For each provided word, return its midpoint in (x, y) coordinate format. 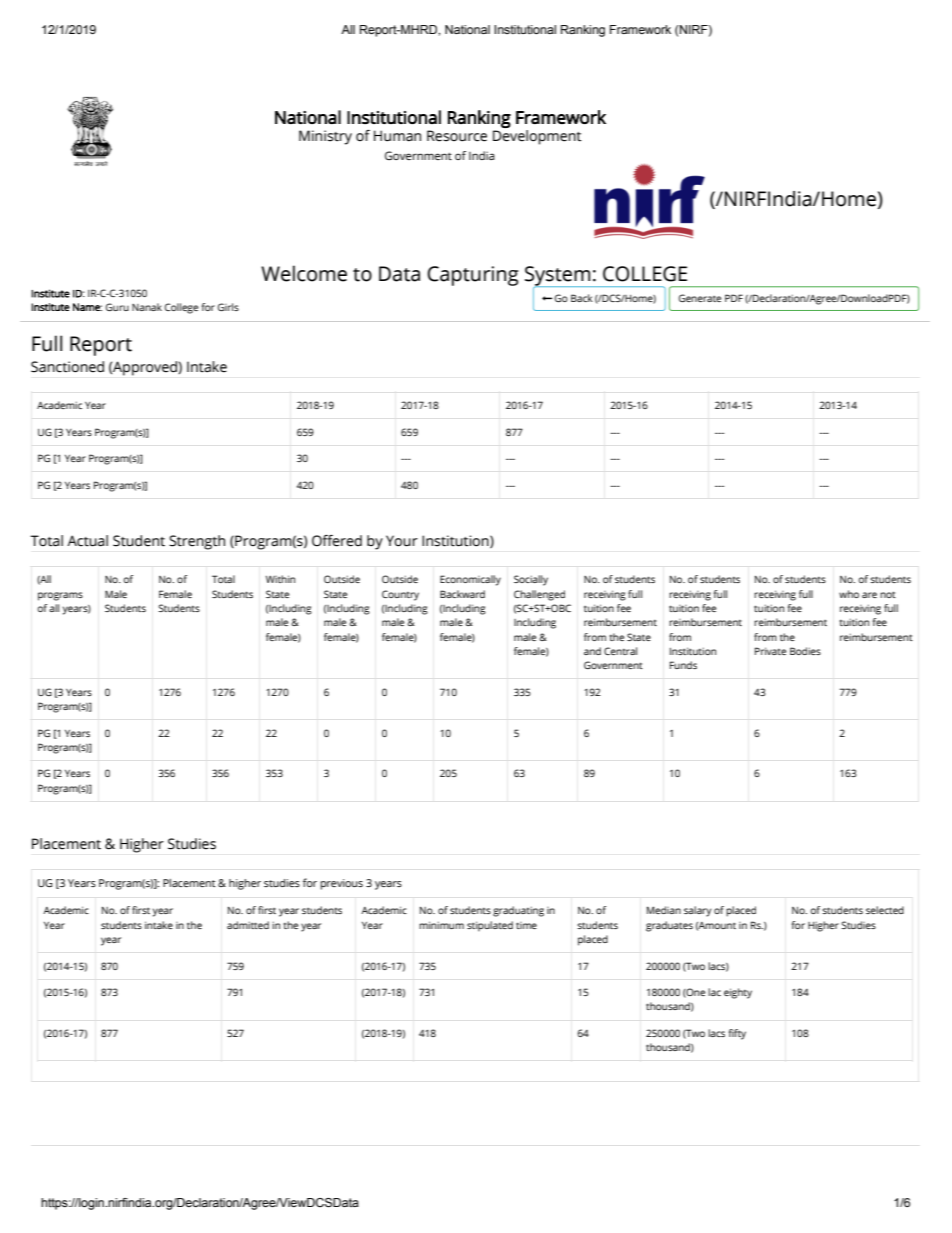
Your (402, 541)
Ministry (325, 137)
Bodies (805, 651)
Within (280, 579)
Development (537, 136)
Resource (457, 136)
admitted (248, 925)
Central (620, 651)
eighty (738, 993)
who (849, 594)
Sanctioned (67, 367)
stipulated (490, 926)
